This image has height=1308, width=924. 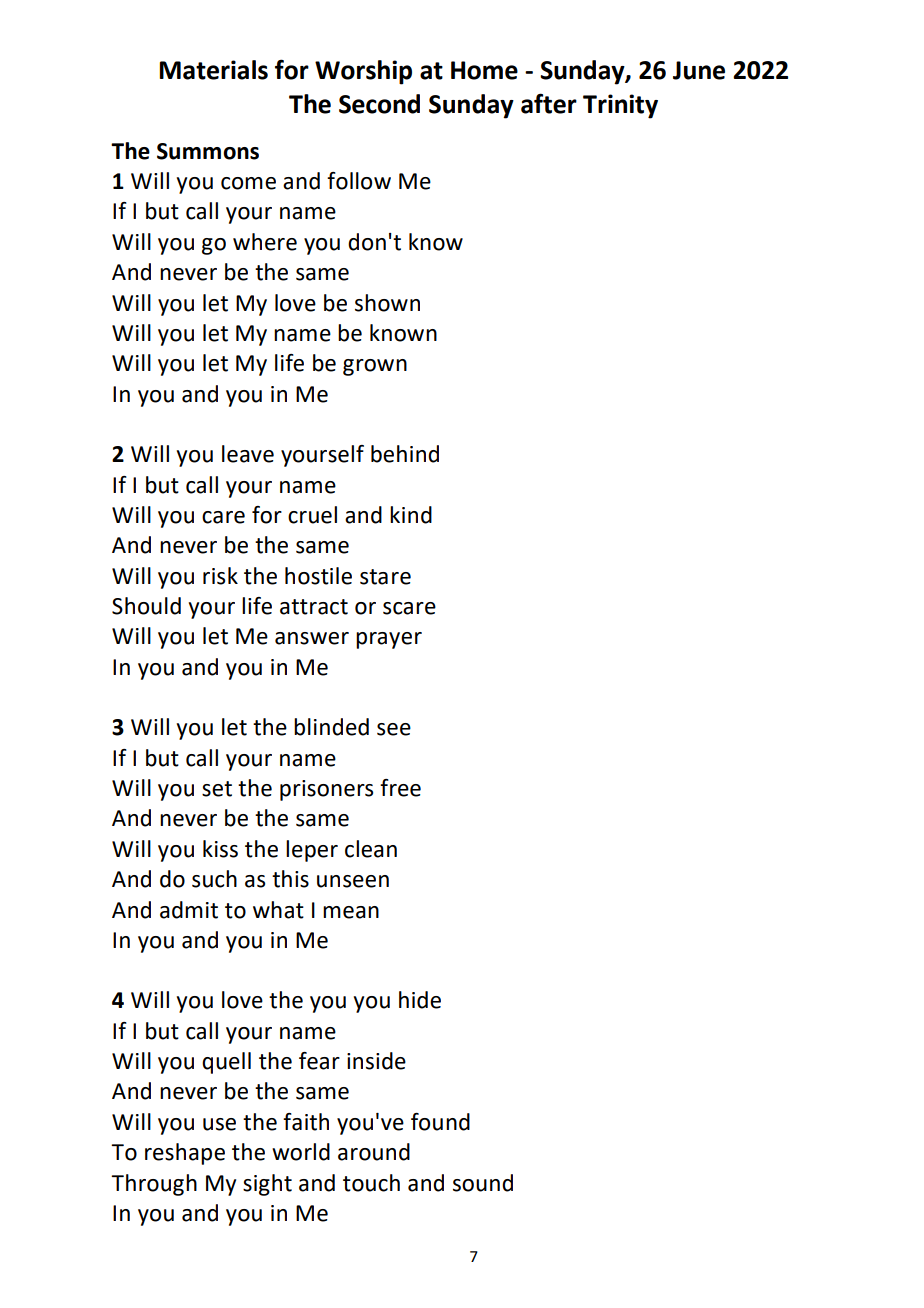 I want to click on Second, so click(x=379, y=104).
